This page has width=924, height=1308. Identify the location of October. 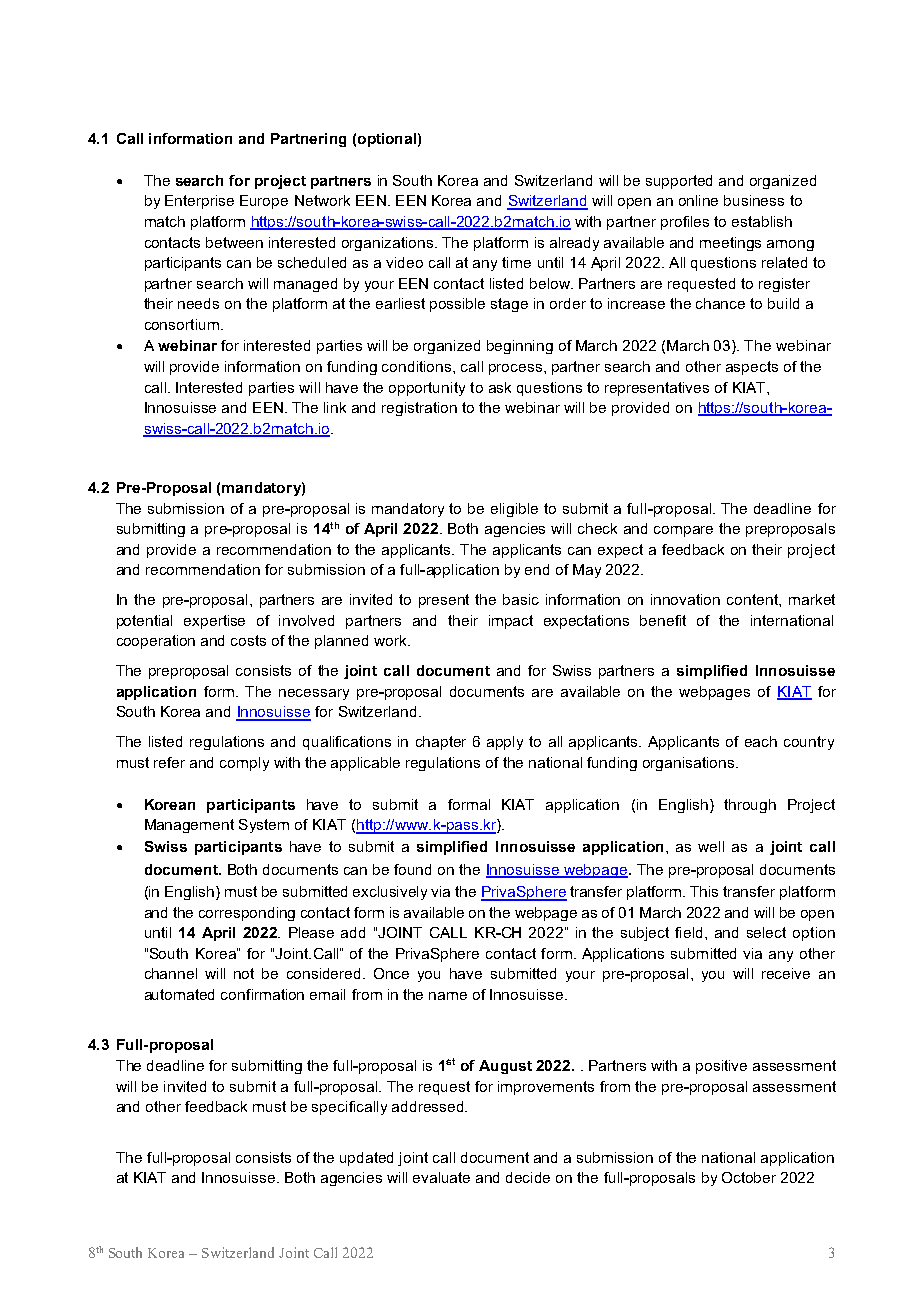
(749, 1177).
